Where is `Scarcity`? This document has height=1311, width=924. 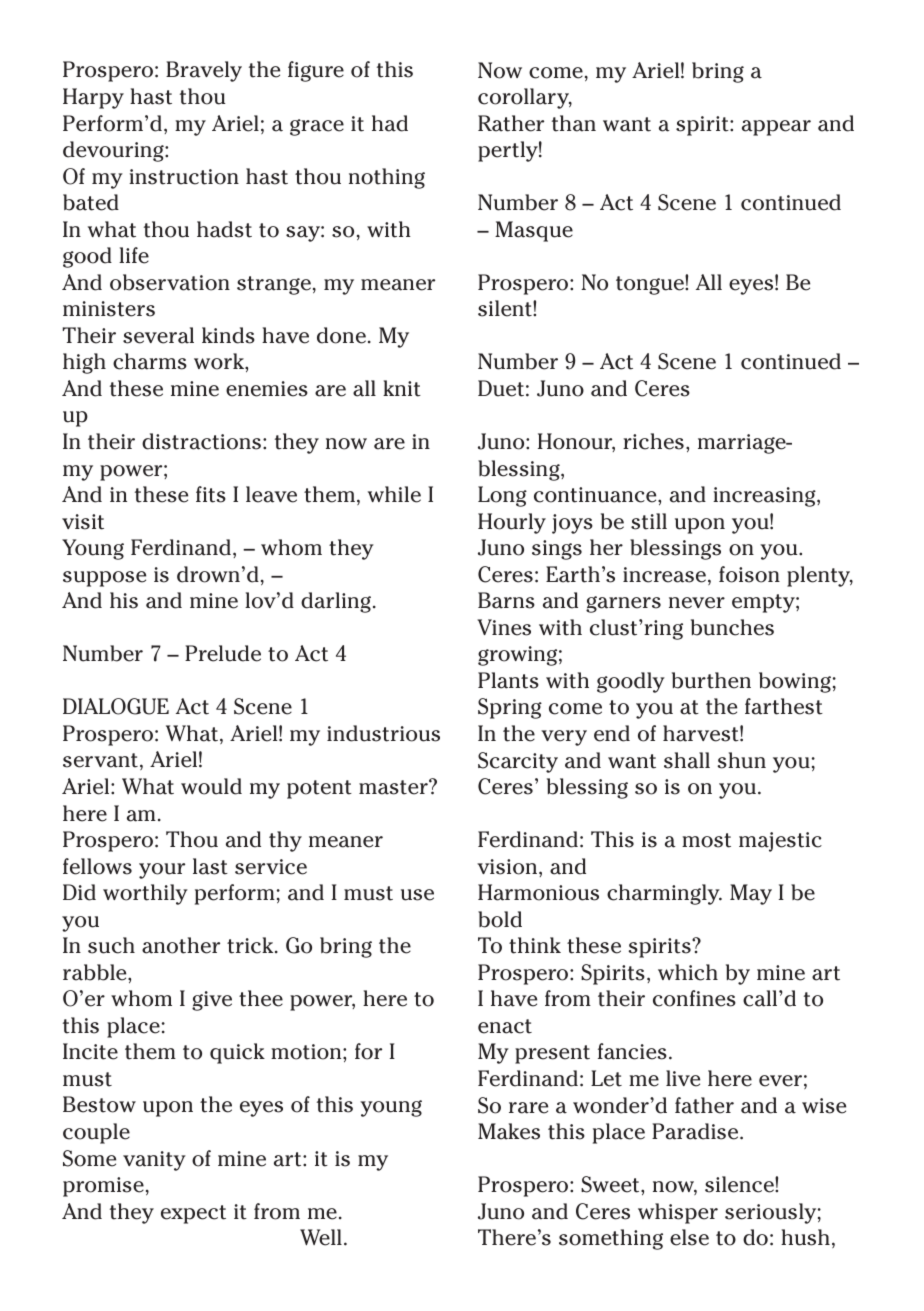 Scarcity is located at coordinates (518, 762).
